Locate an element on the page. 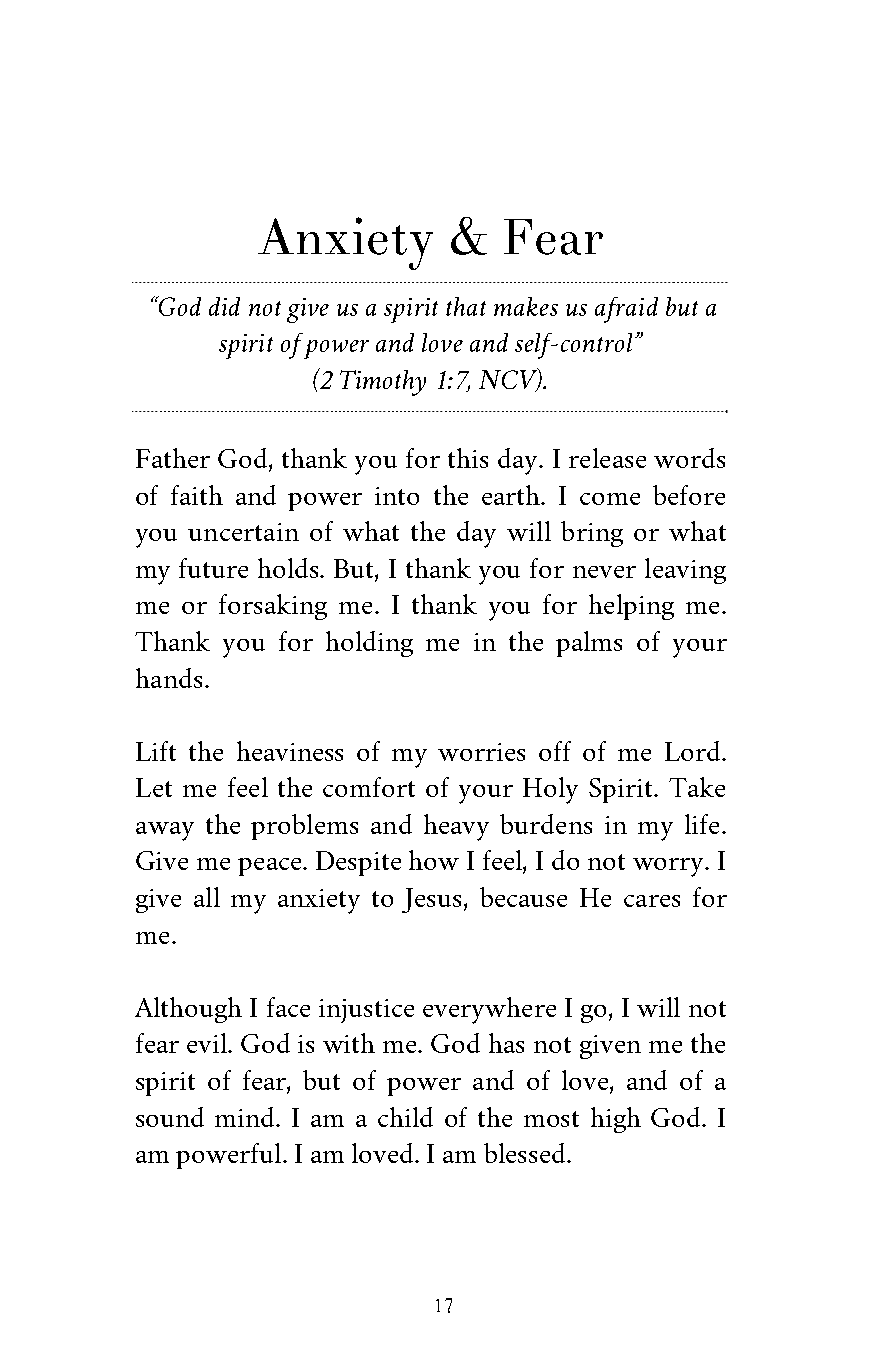  come is located at coordinates (610, 499).
